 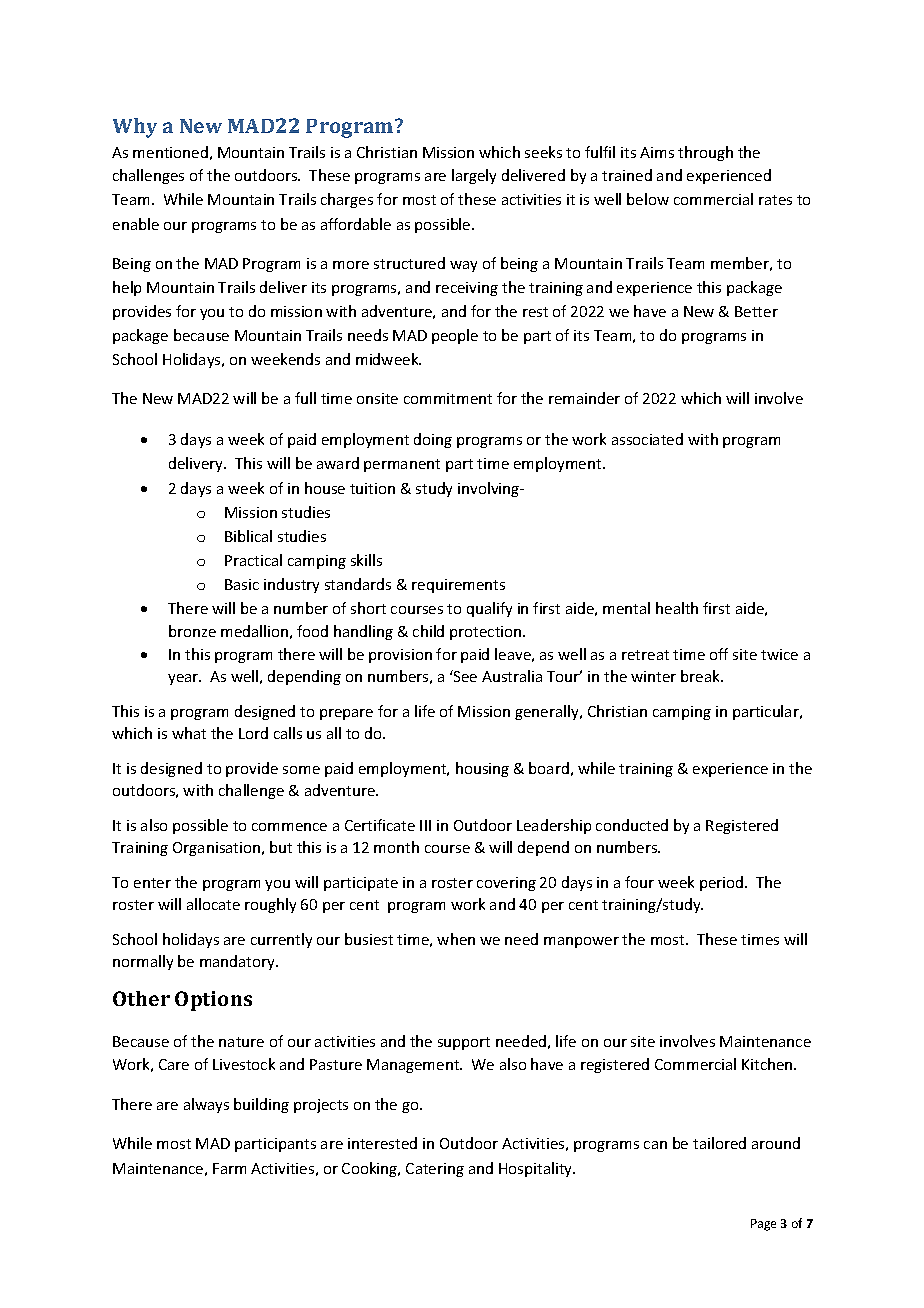 I want to click on break, so click(x=701, y=676).
